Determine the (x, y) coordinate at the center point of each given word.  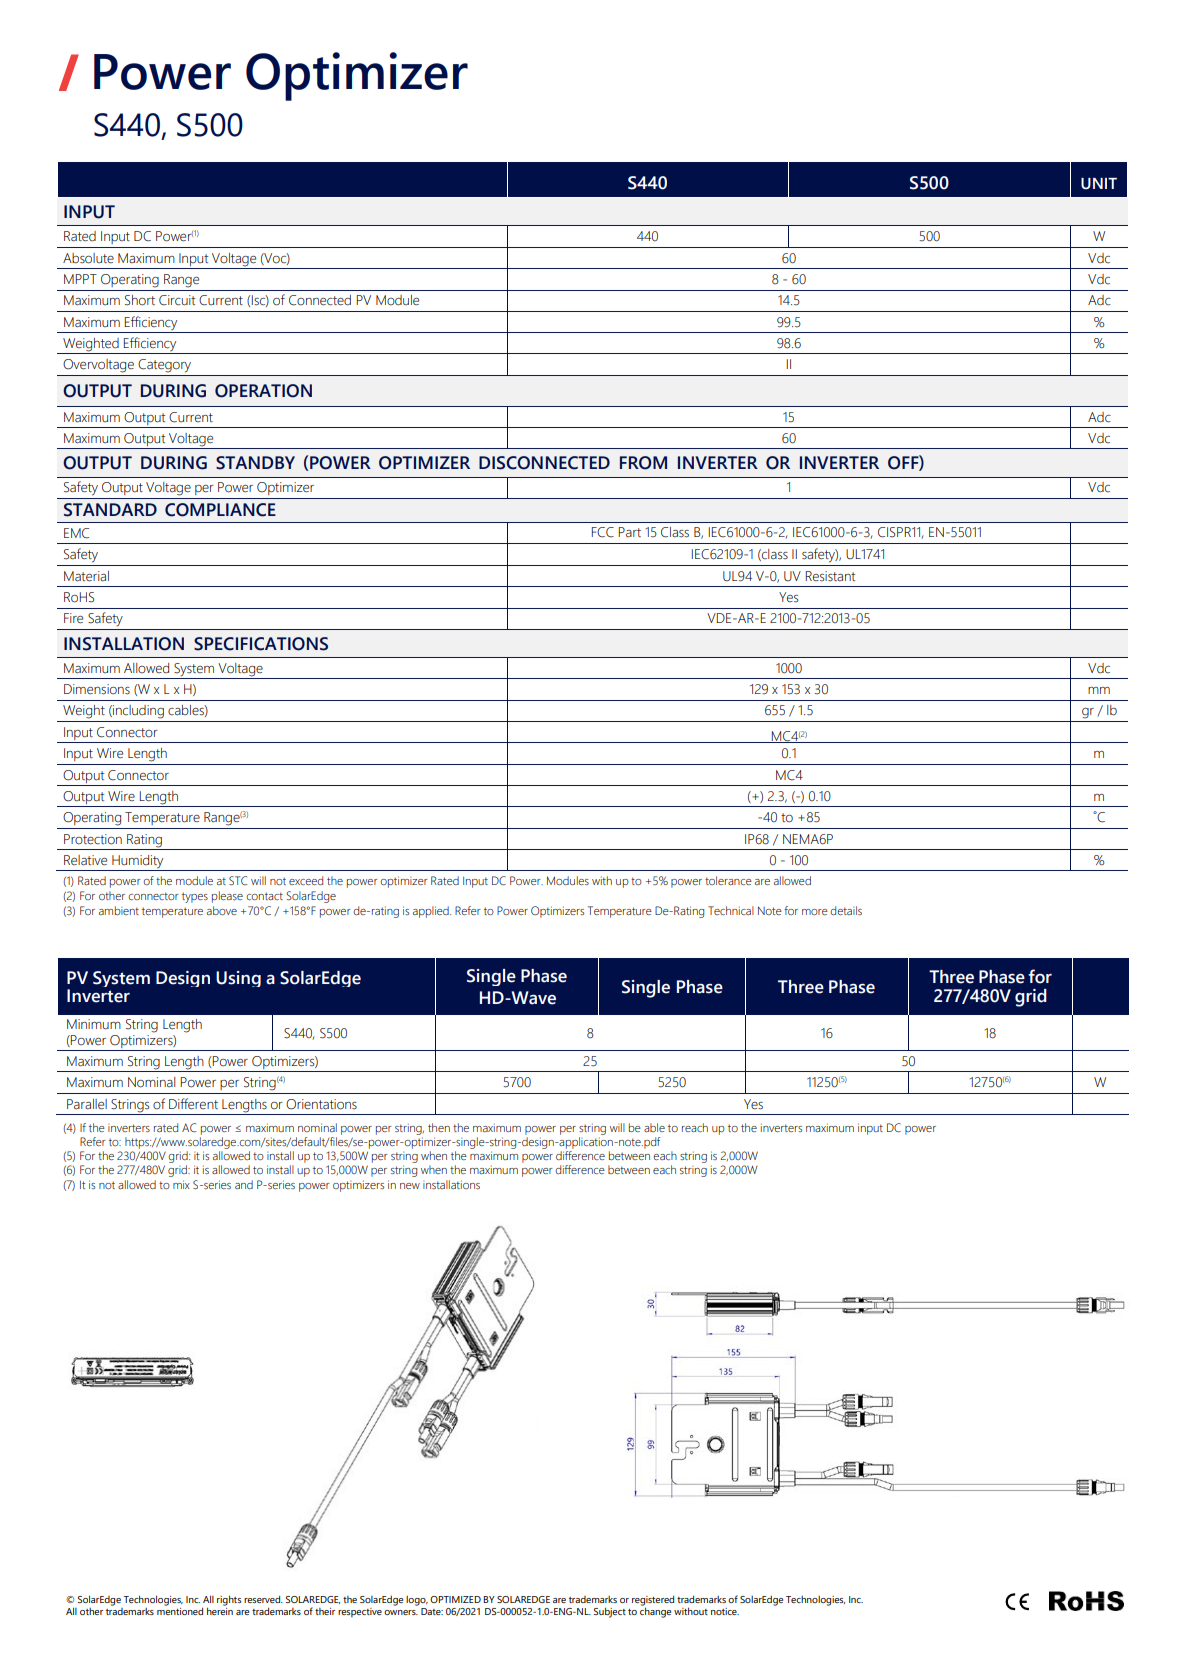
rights (229, 1600)
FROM (643, 463)
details (846, 910)
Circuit (177, 300)
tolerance (728, 880)
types (195, 897)
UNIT (1099, 184)
